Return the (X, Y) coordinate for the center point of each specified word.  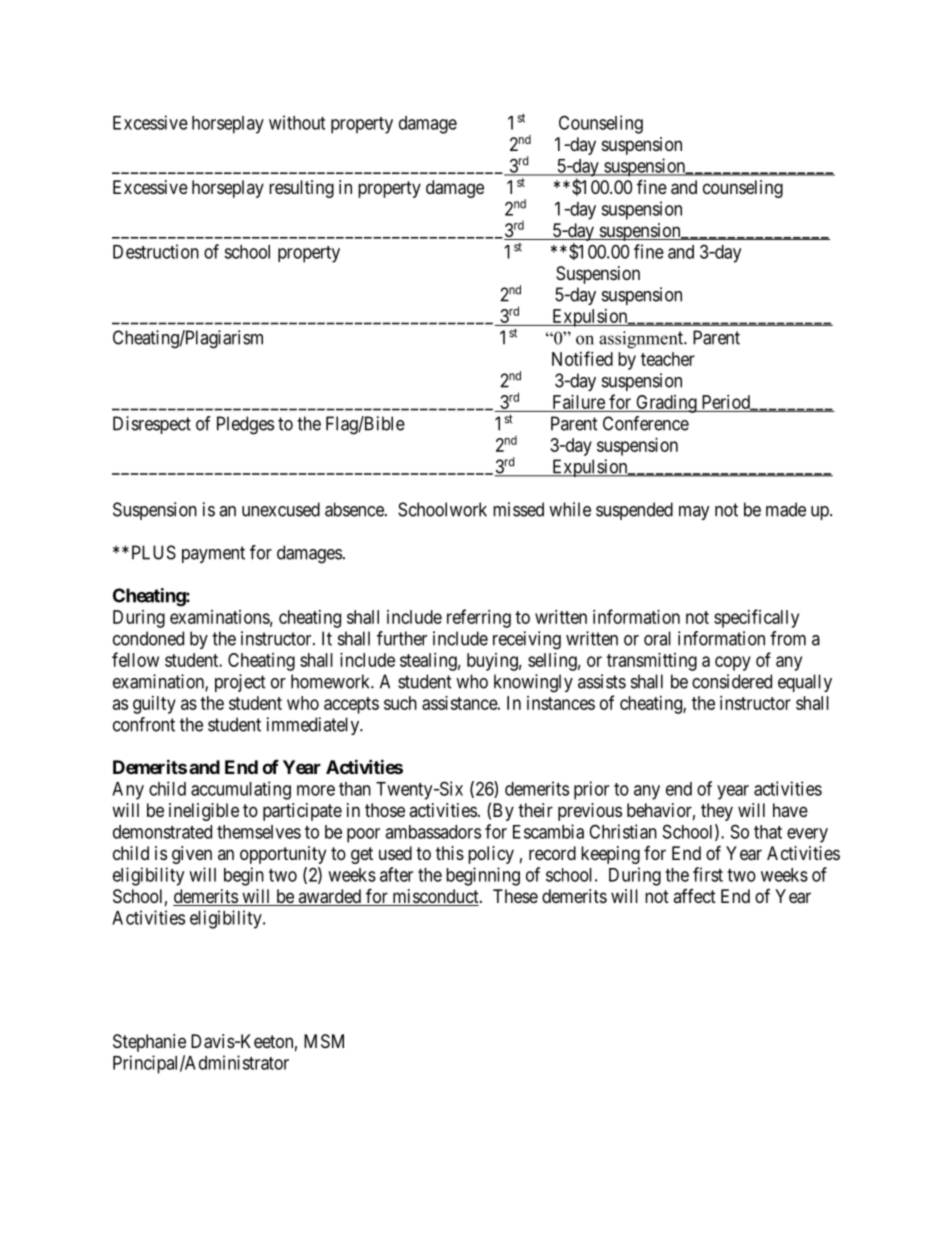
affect (694, 896)
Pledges (245, 425)
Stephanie (149, 1043)
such (400, 703)
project (240, 683)
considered (732, 681)
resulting (301, 189)
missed (518, 509)
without (297, 122)
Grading (666, 404)
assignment (642, 340)
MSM (324, 1041)
